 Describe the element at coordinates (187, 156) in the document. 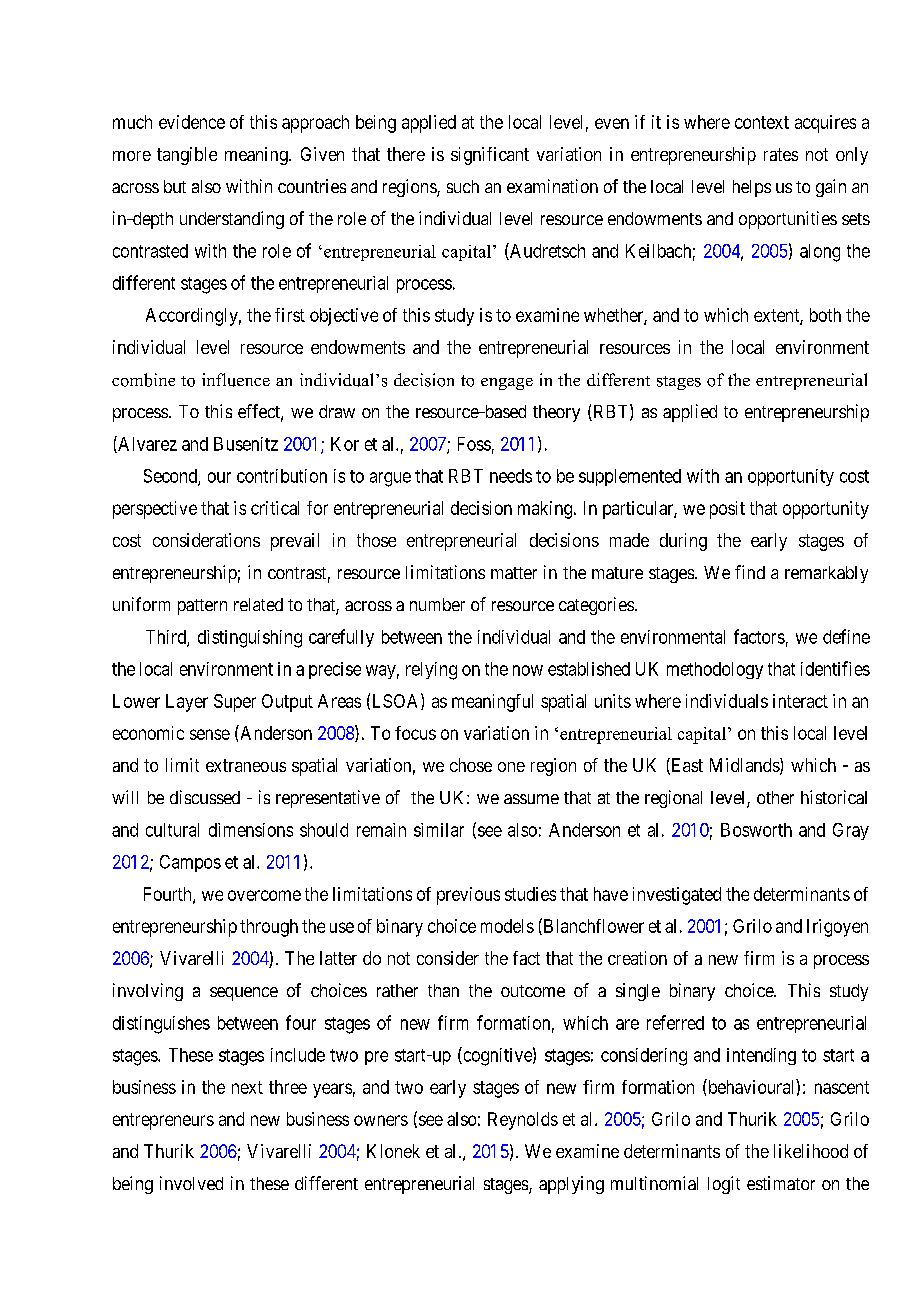

I see `tangible` at that location.
